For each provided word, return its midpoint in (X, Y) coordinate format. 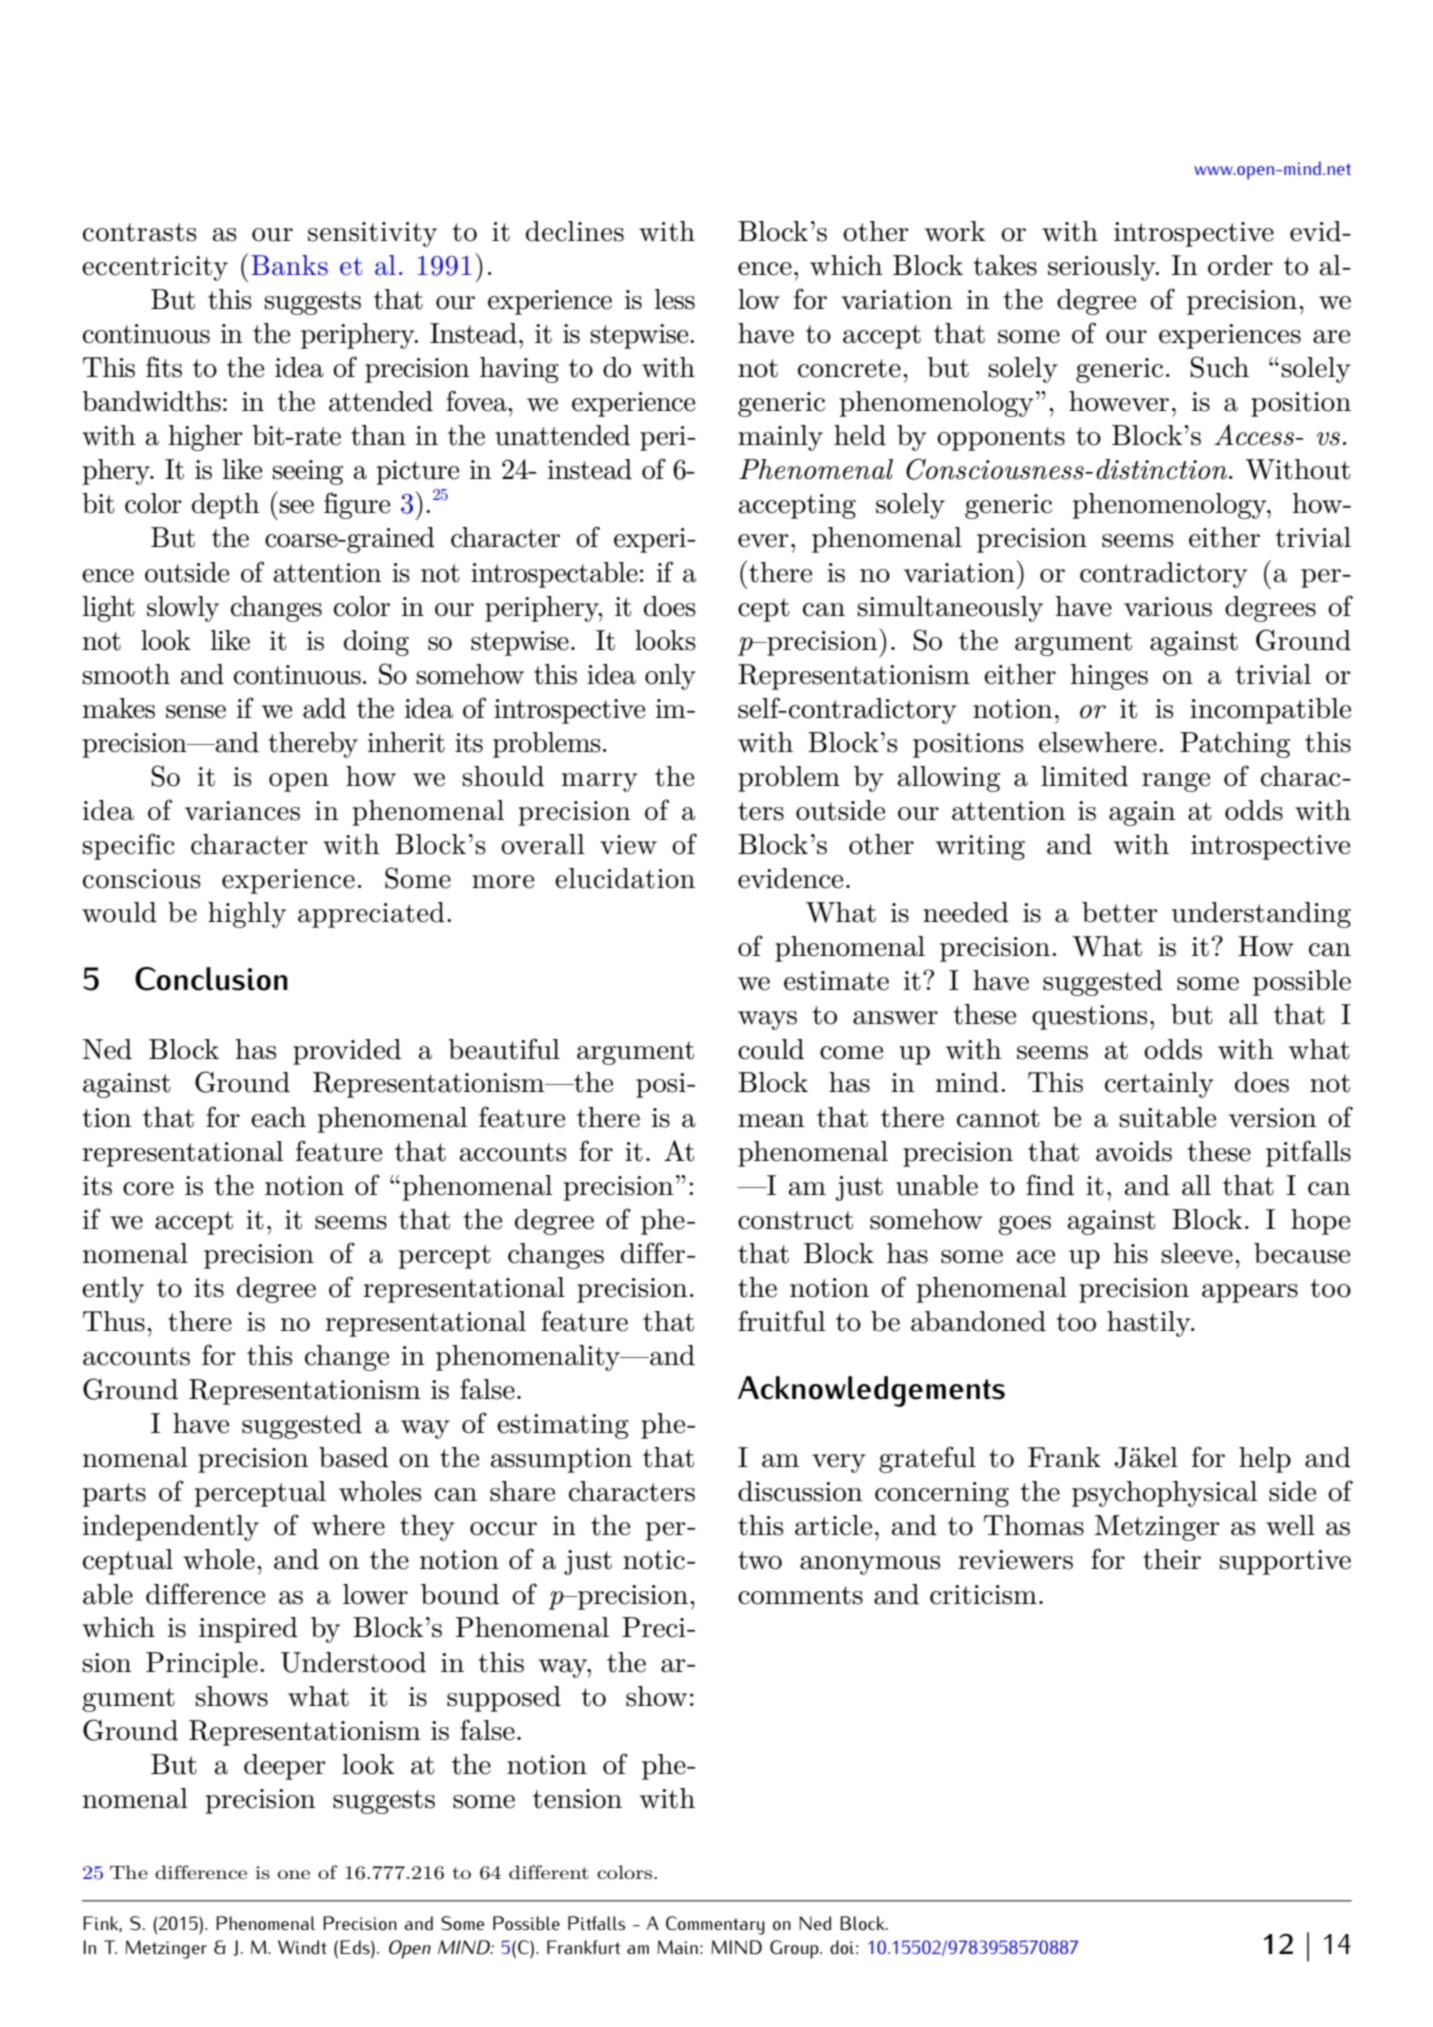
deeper (284, 1767)
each (278, 1117)
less (675, 299)
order (1240, 265)
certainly (1159, 1085)
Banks (289, 265)
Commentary (715, 1925)
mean (771, 1121)
